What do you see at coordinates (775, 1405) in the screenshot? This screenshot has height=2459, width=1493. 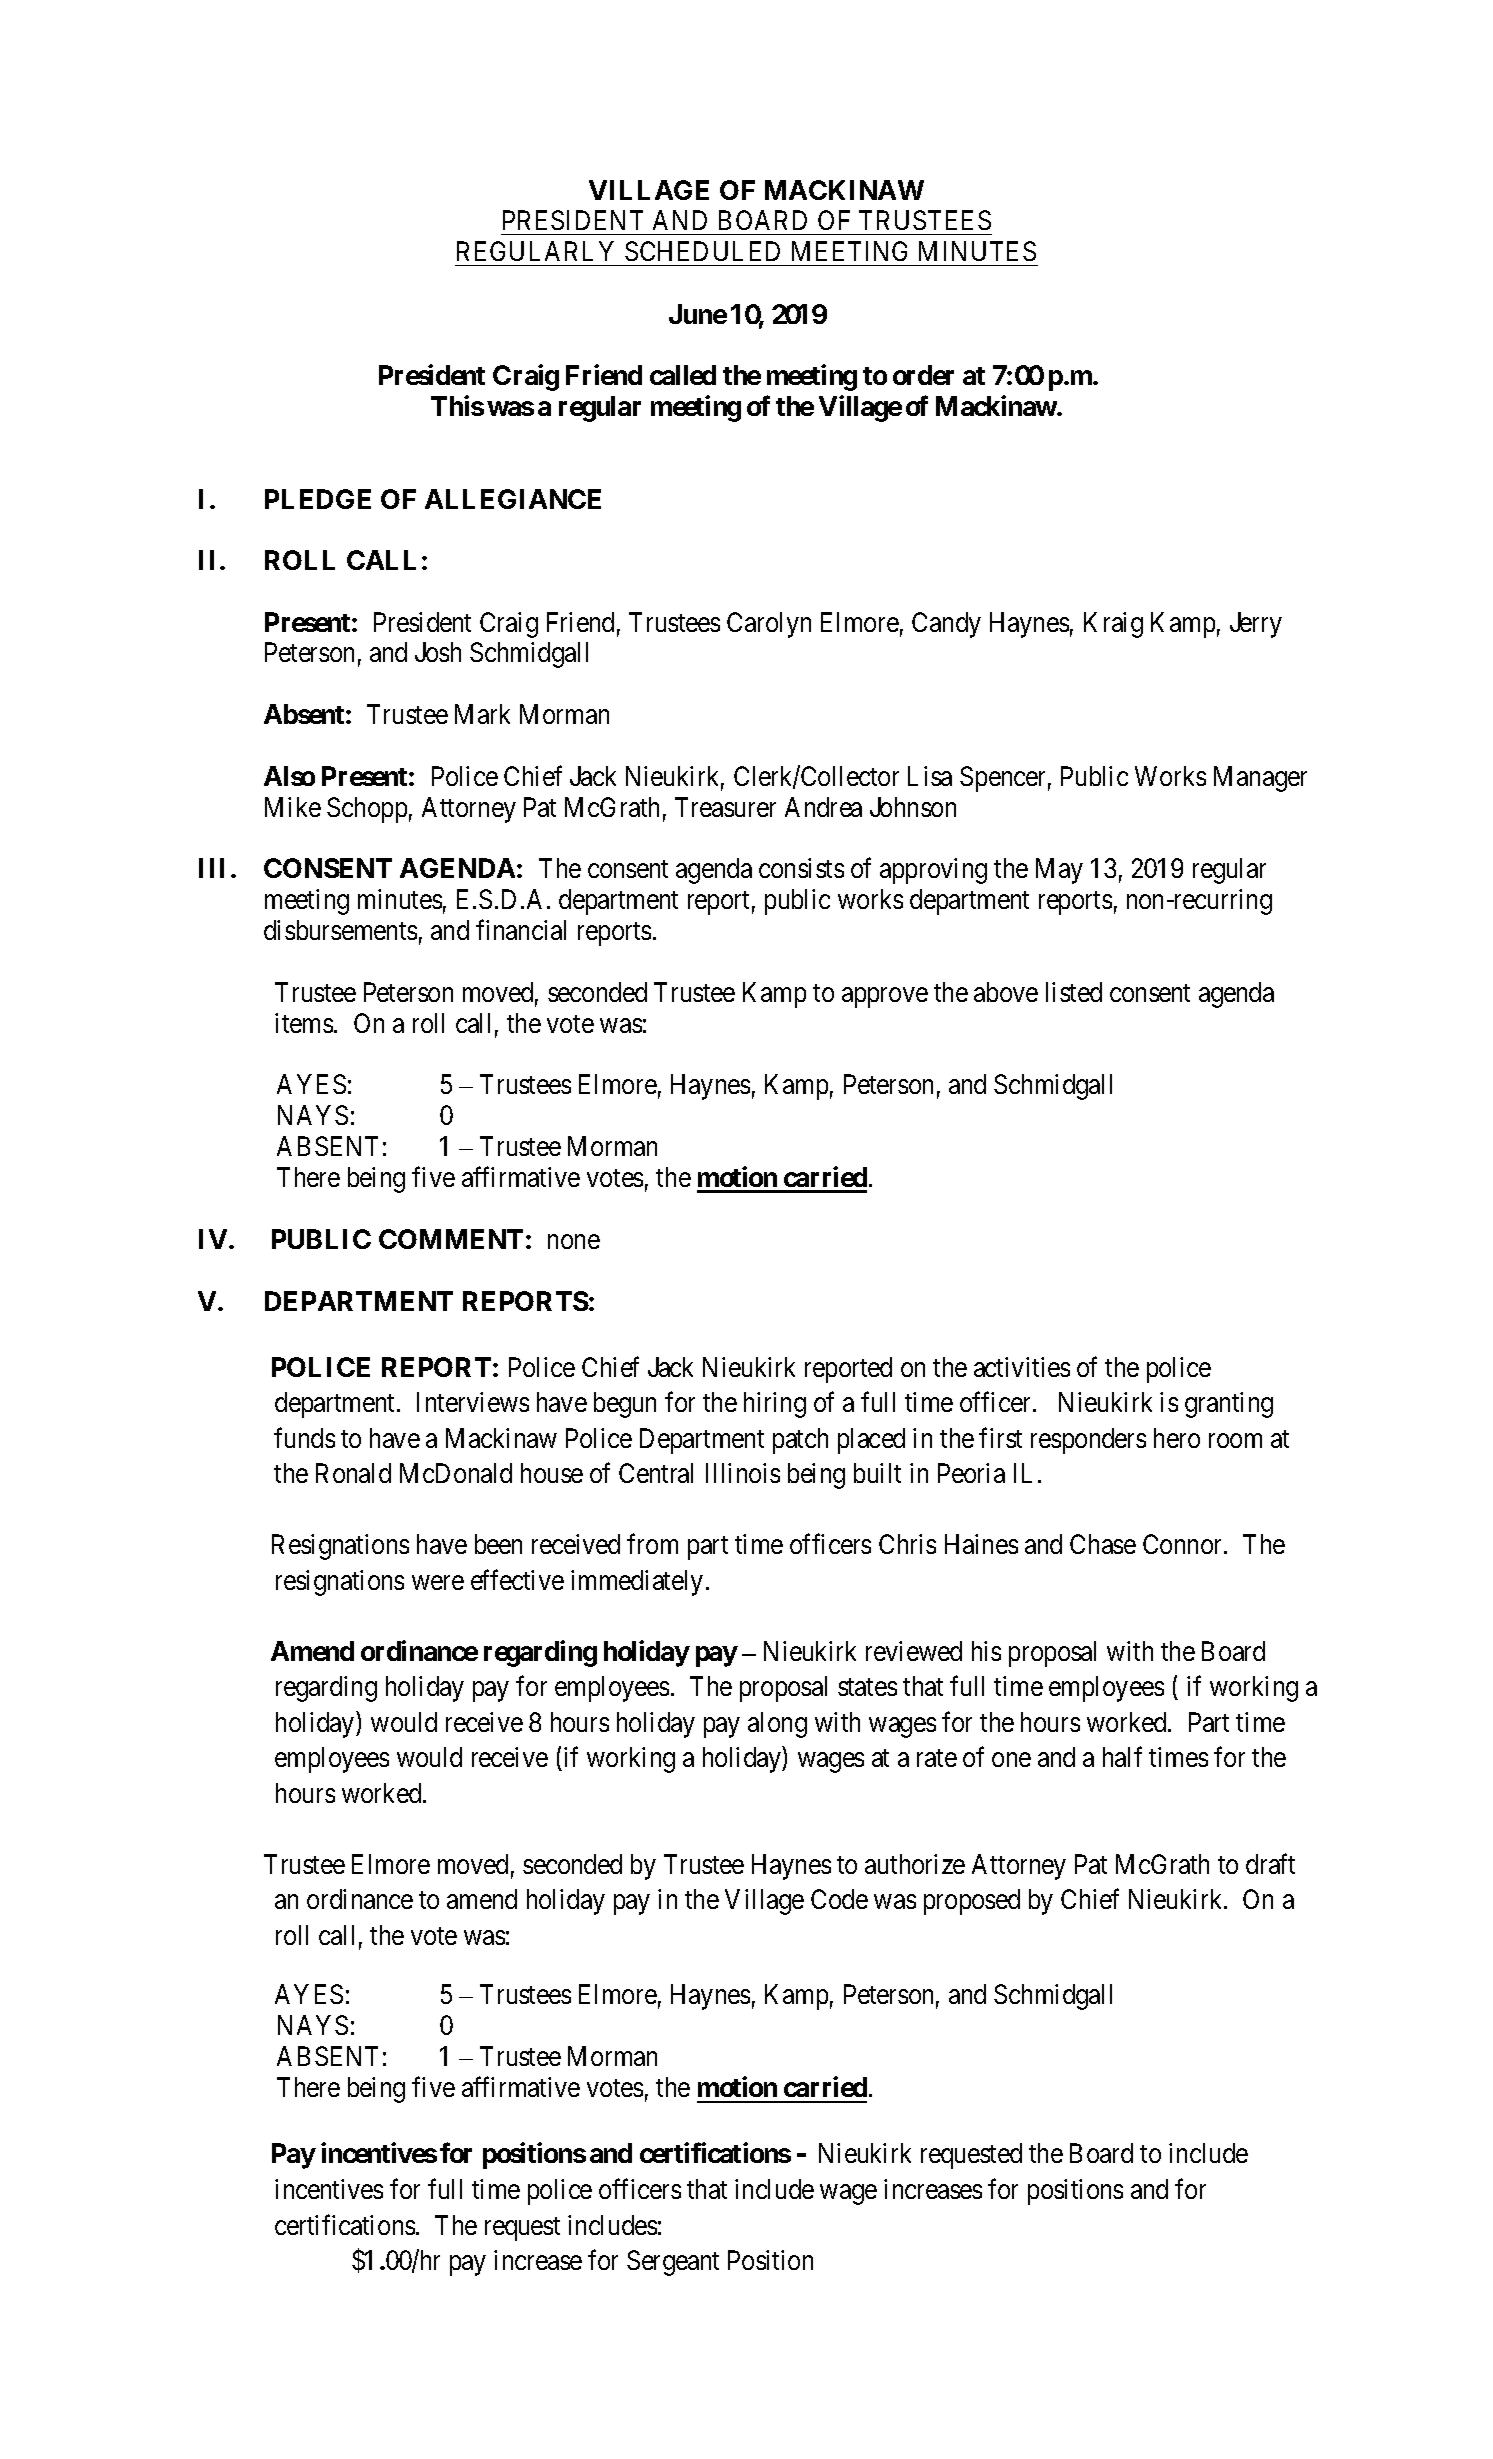 I see `hiring` at bounding box center [775, 1405].
